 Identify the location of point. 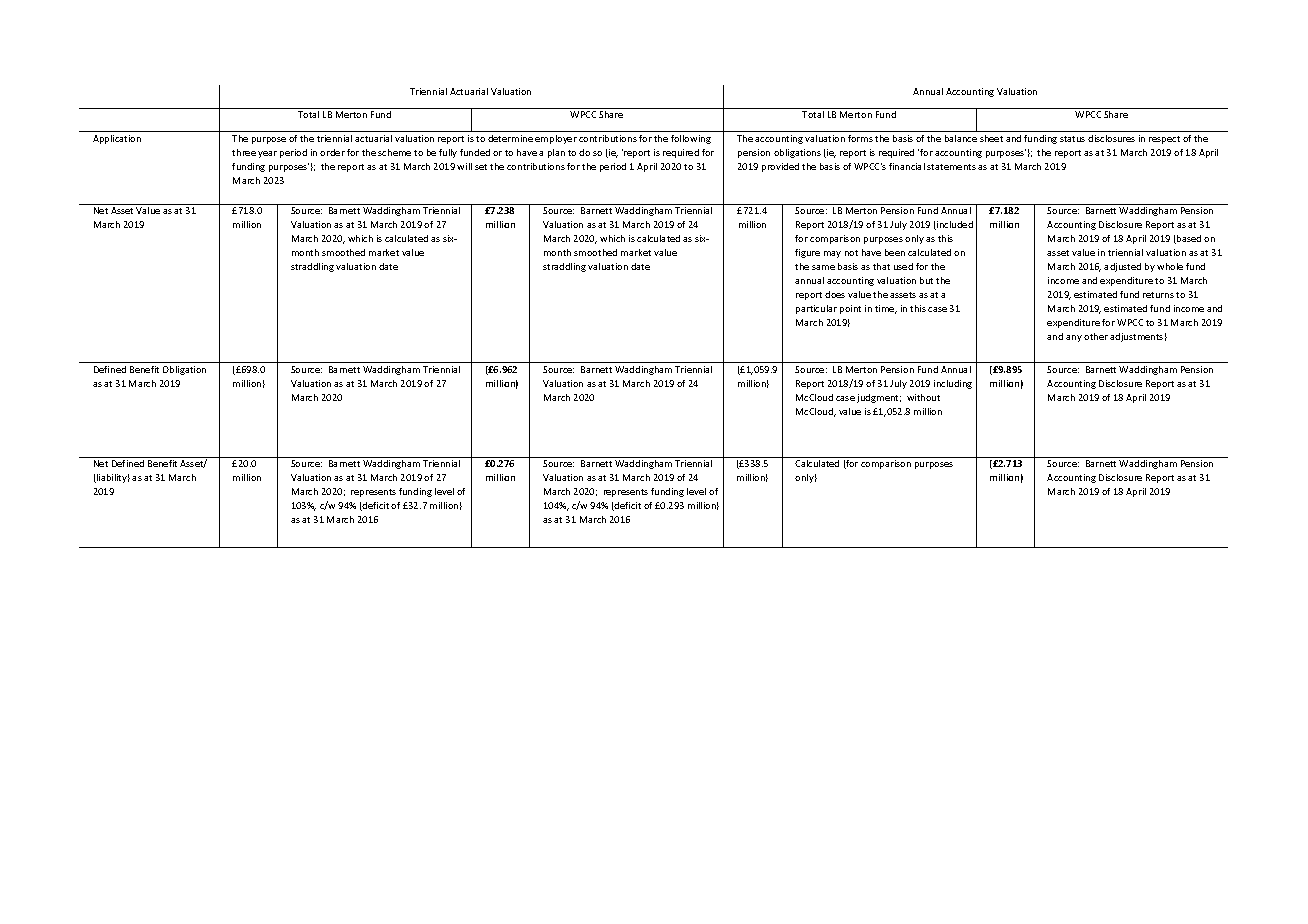
(850, 309).
